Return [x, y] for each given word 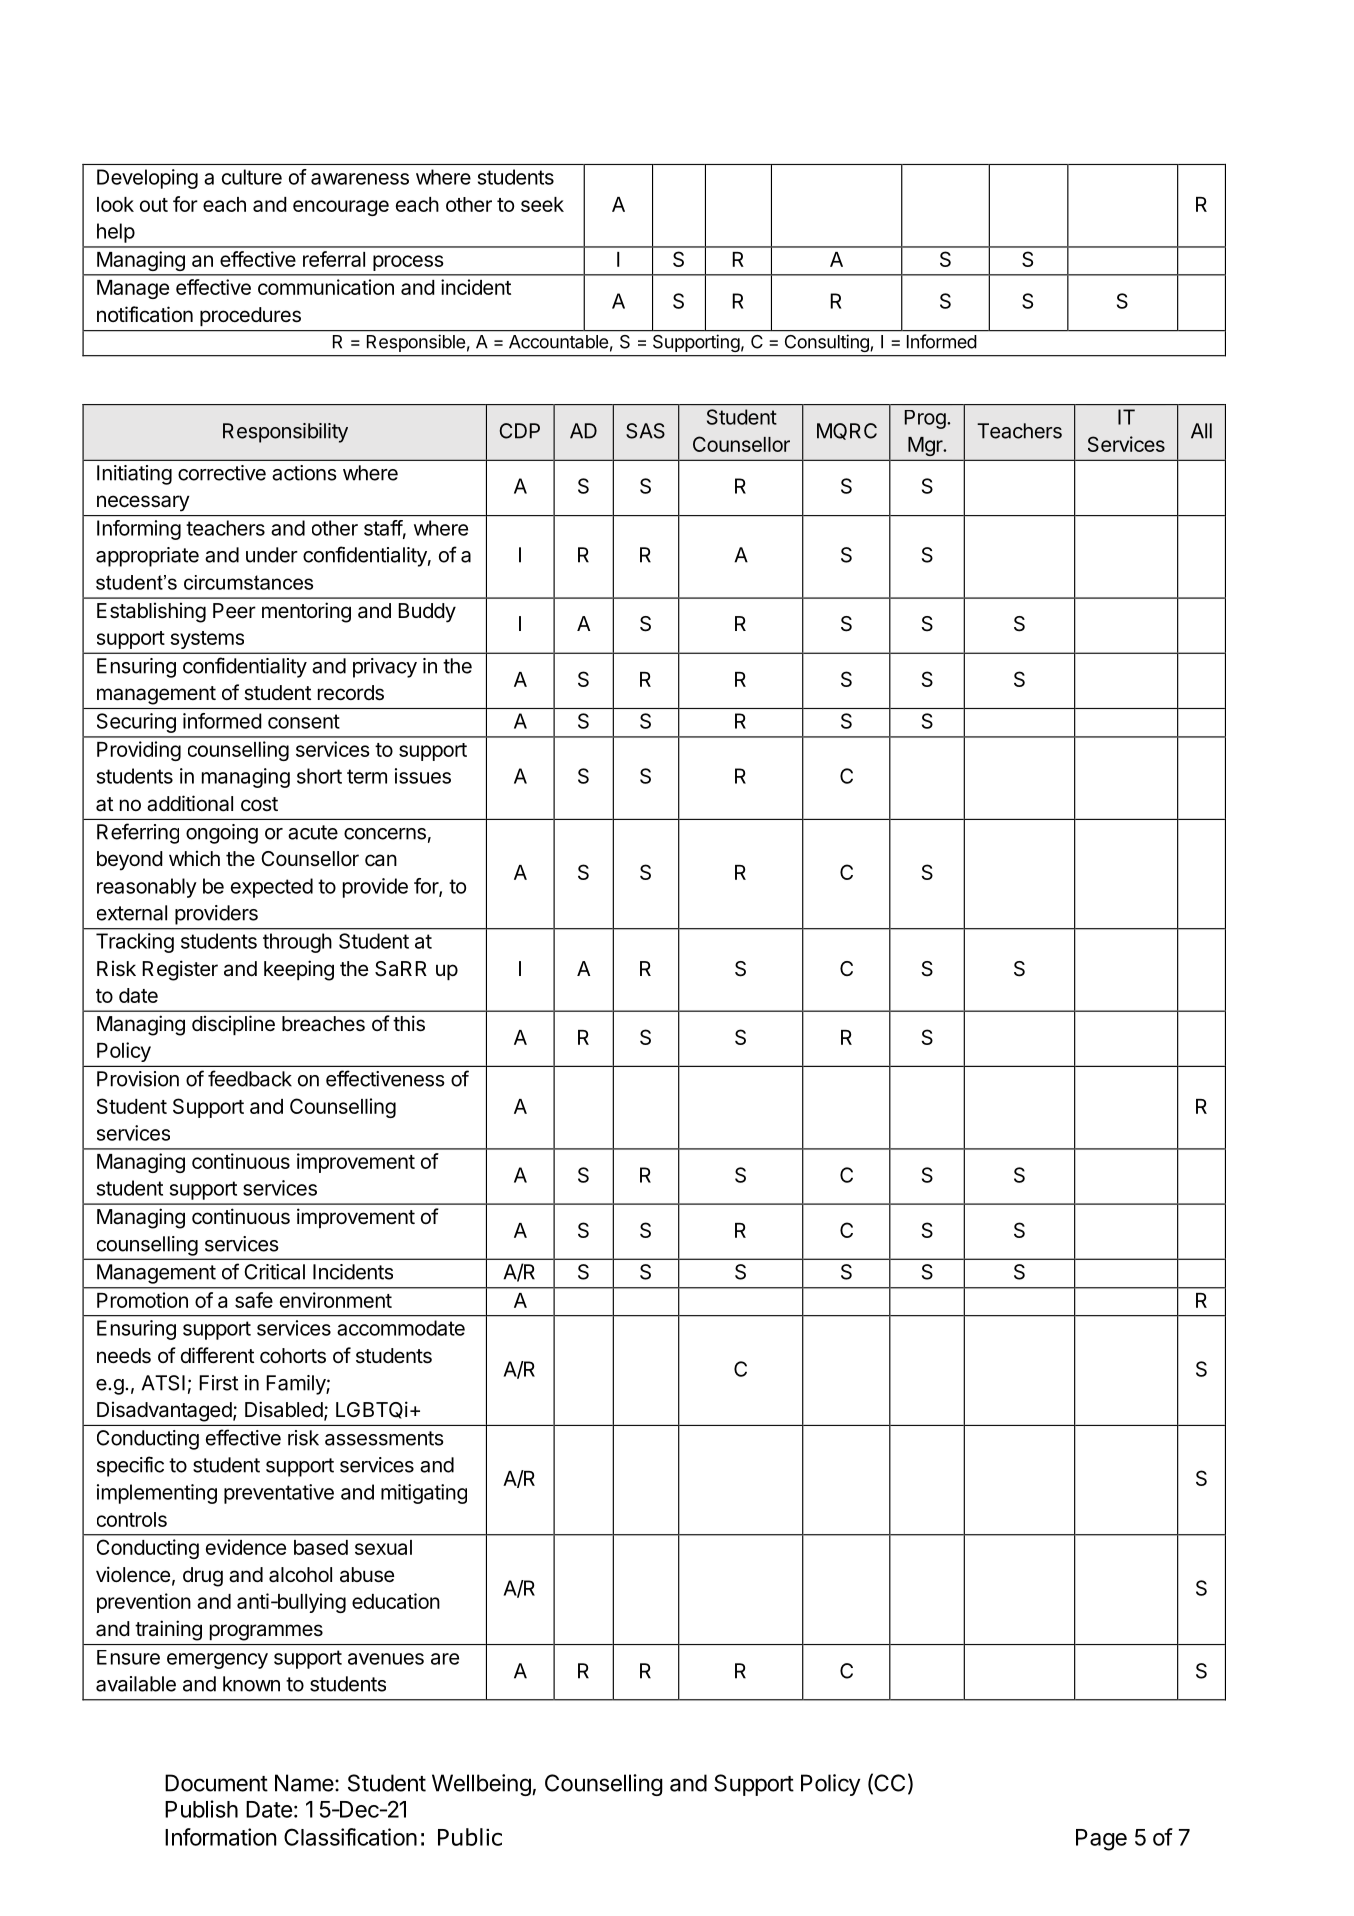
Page [1101, 1840]
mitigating [424, 1494]
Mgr [926, 446]
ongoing [222, 834]
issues [423, 776]
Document [216, 1783]
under [272, 555]
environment [336, 1300]
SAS [645, 431]
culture [252, 177]
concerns [385, 834]
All [1201, 431]
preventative [279, 1494]
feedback [250, 1078]
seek [542, 204]
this [409, 1023]
